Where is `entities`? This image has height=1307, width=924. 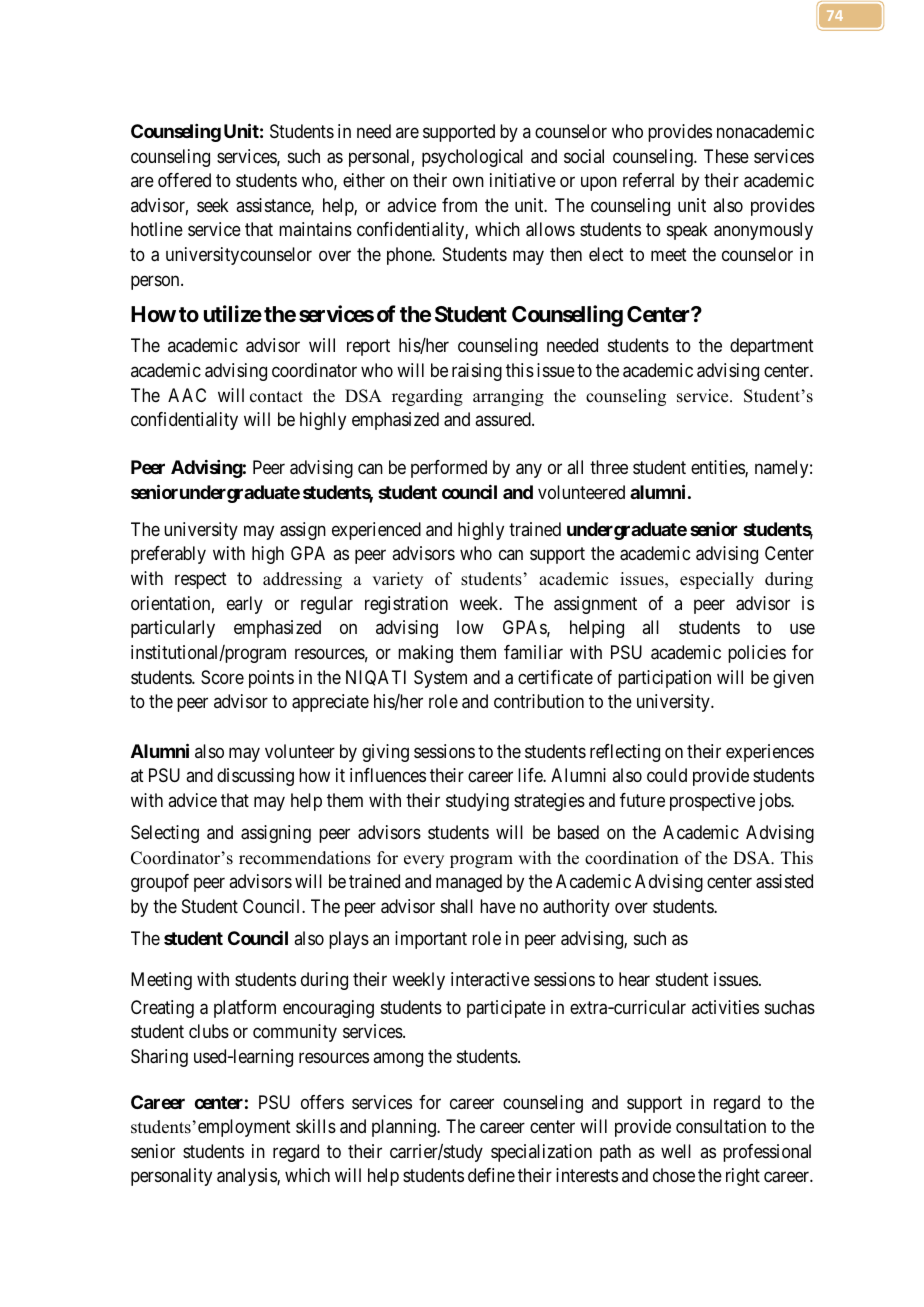
entities is located at coordinates (718, 468).
